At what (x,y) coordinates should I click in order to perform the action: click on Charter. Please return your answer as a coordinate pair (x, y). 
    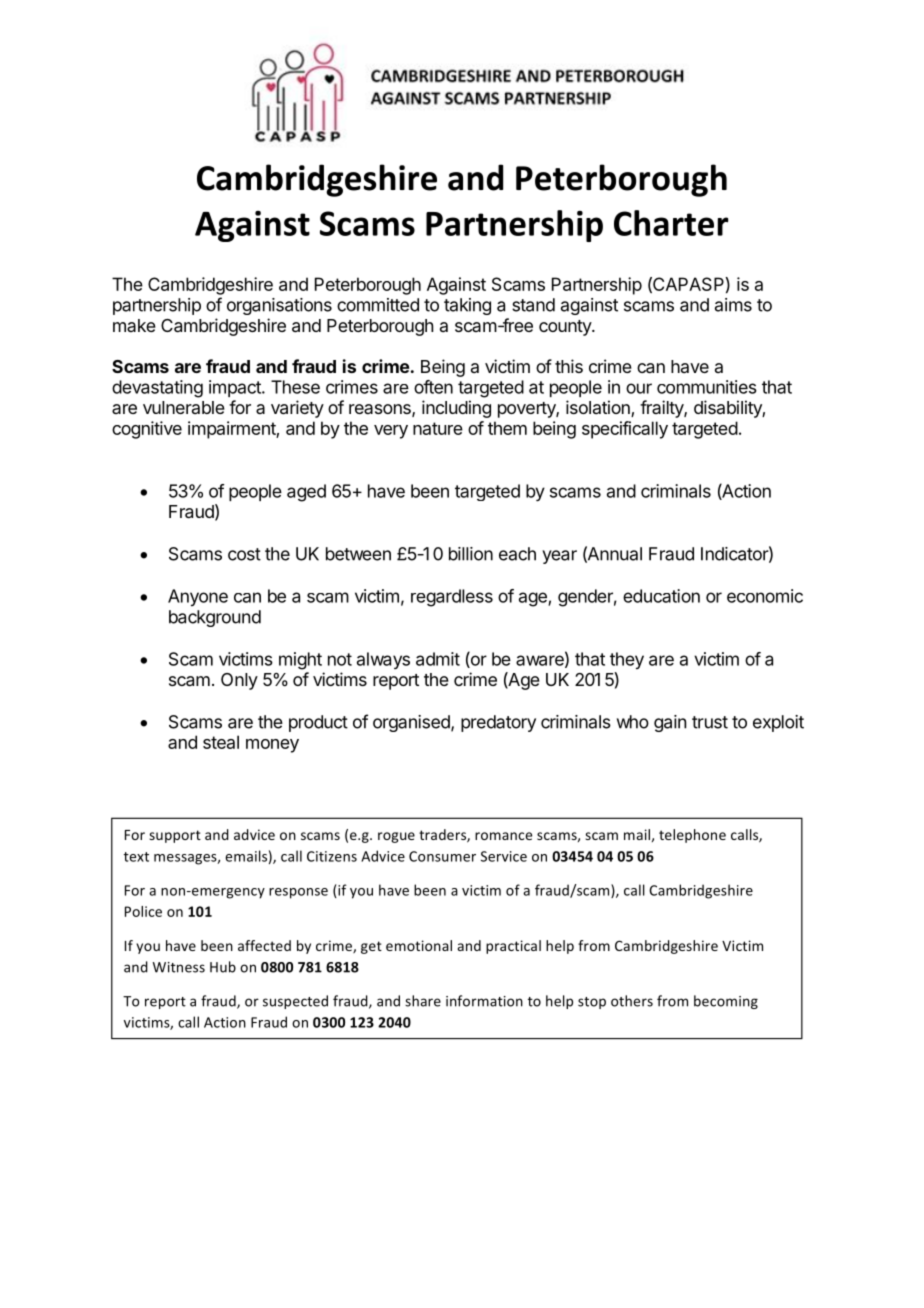
    Looking at the image, I should click on (671, 223).
